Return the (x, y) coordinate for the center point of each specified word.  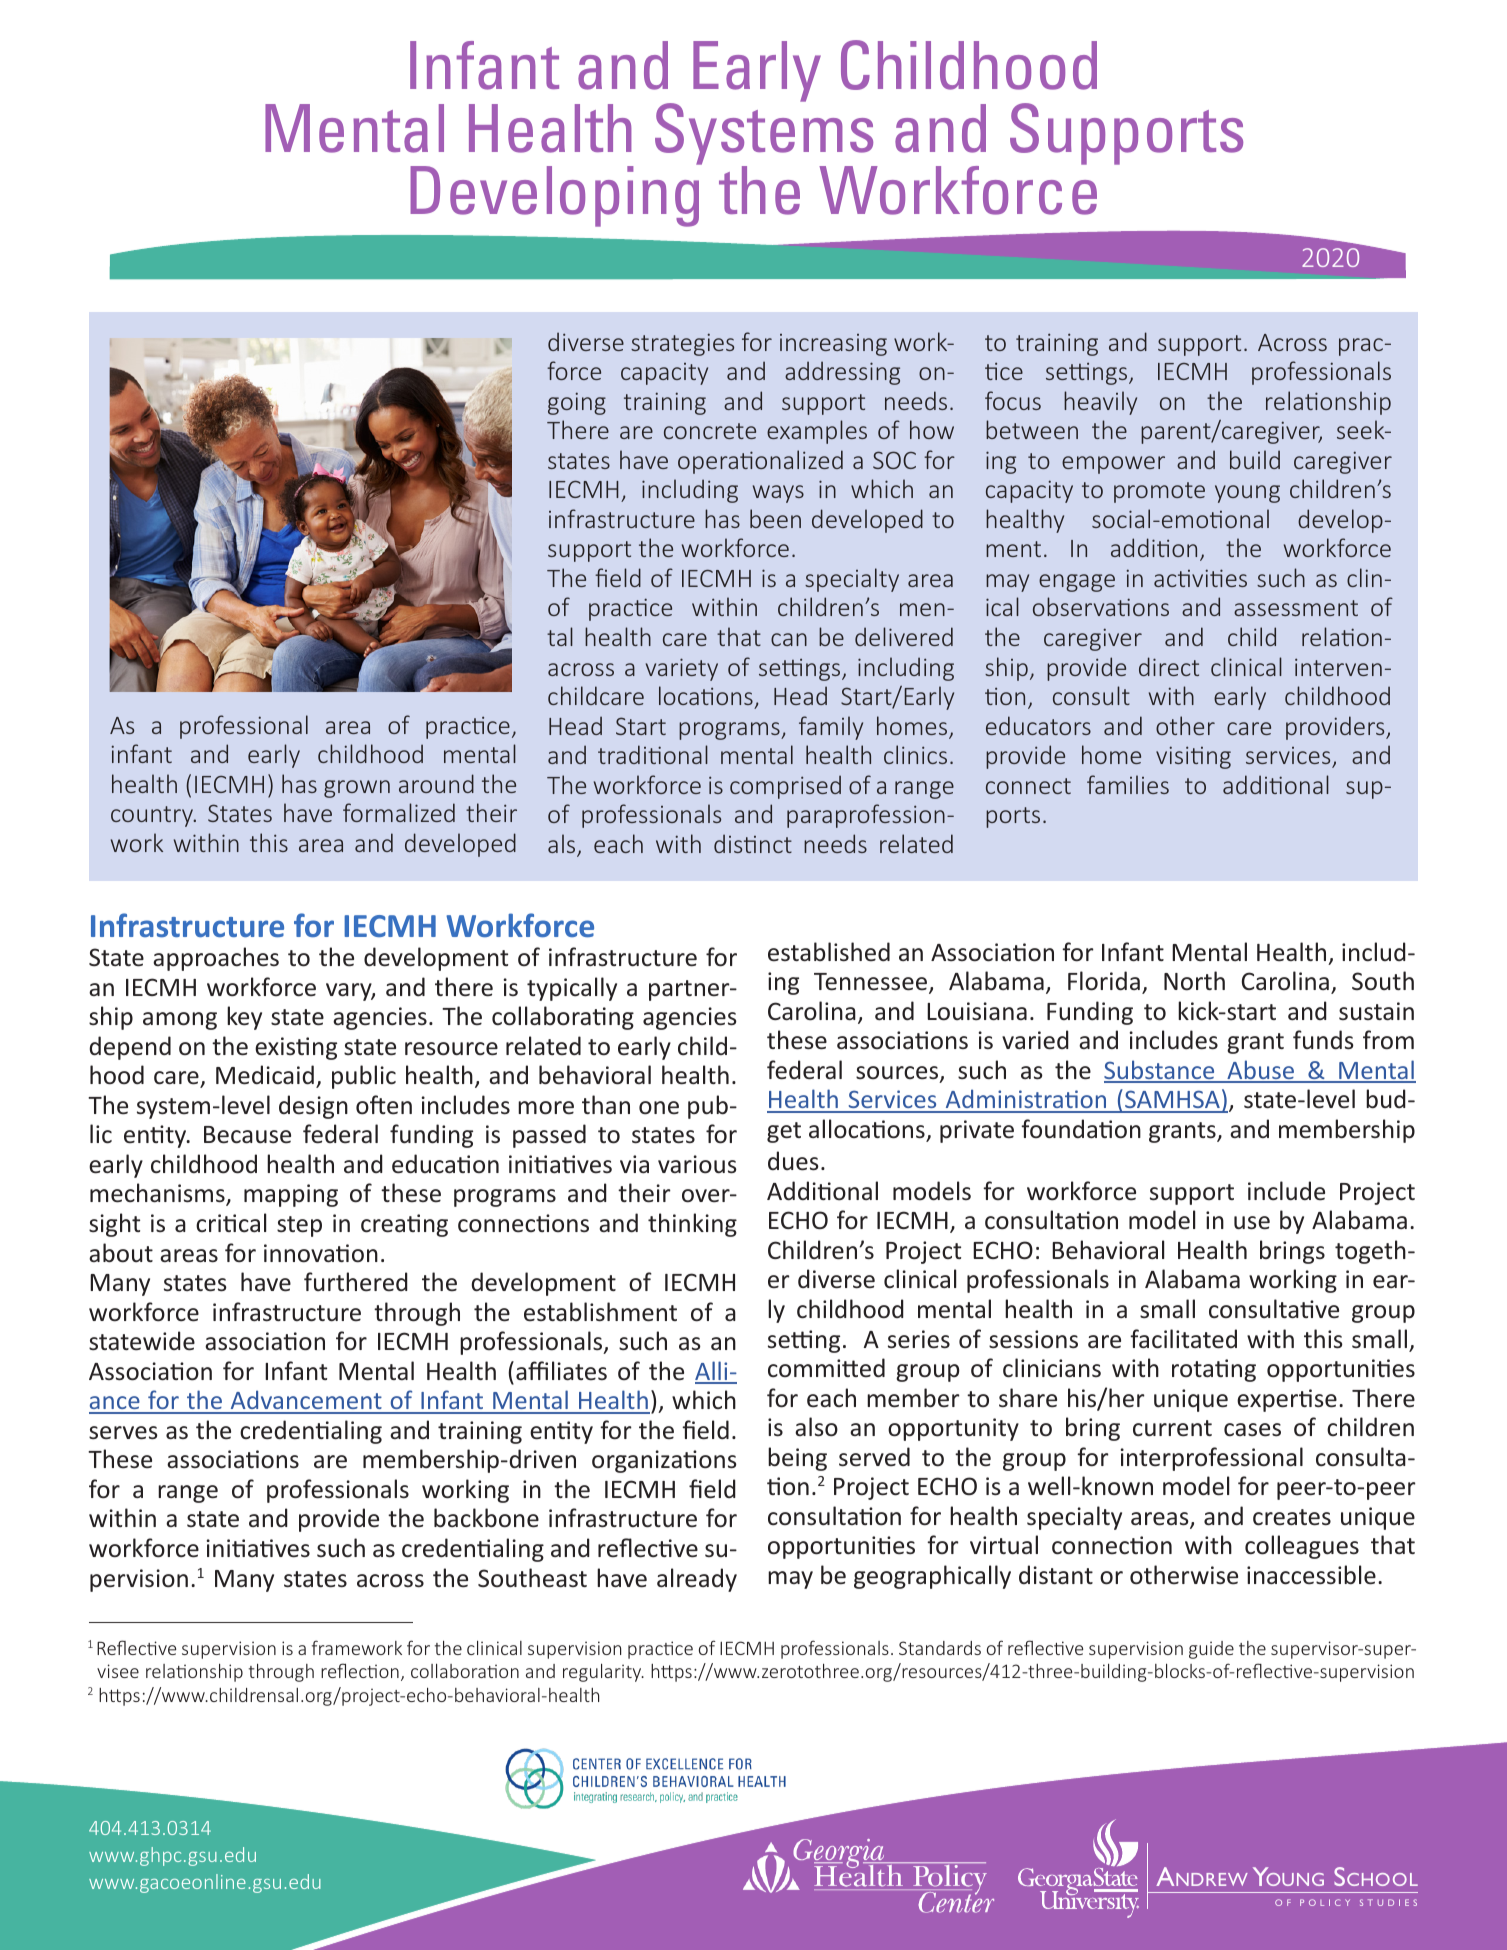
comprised (785, 787)
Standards (940, 1648)
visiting (1193, 757)
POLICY (1325, 1902)
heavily (1100, 403)
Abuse (1261, 1071)
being (797, 1459)
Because (247, 1135)
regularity (603, 1672)
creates (1292, 1517)
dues (793, 1161)
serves (123, 1433)
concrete (710, 431)
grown (357, 789)
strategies (682, 344)
